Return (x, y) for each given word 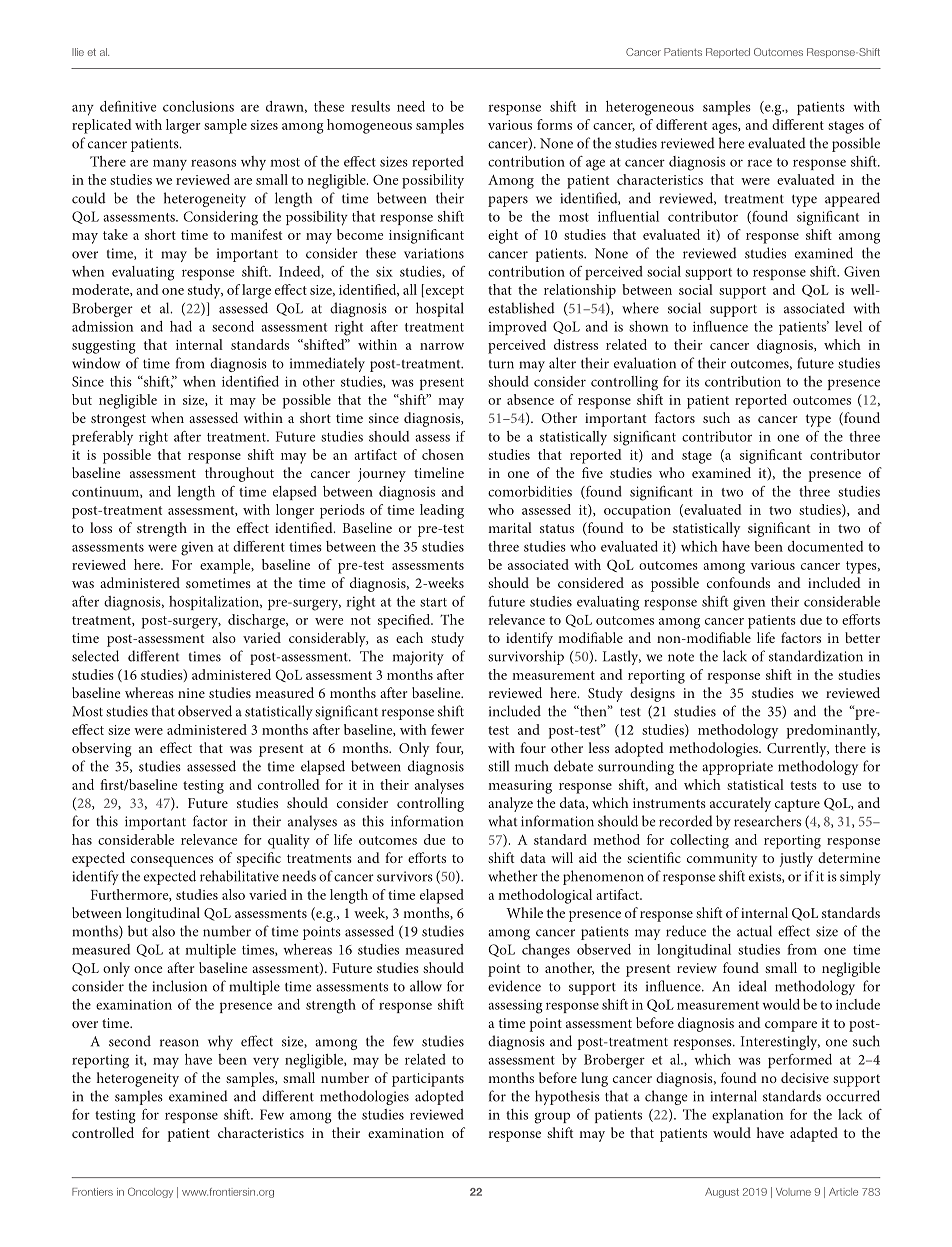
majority (418, 658)
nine (191, 693)
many (170, 165)
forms (554, 124)
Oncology (150, 1192)
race (760, 163)
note (681, 657)
